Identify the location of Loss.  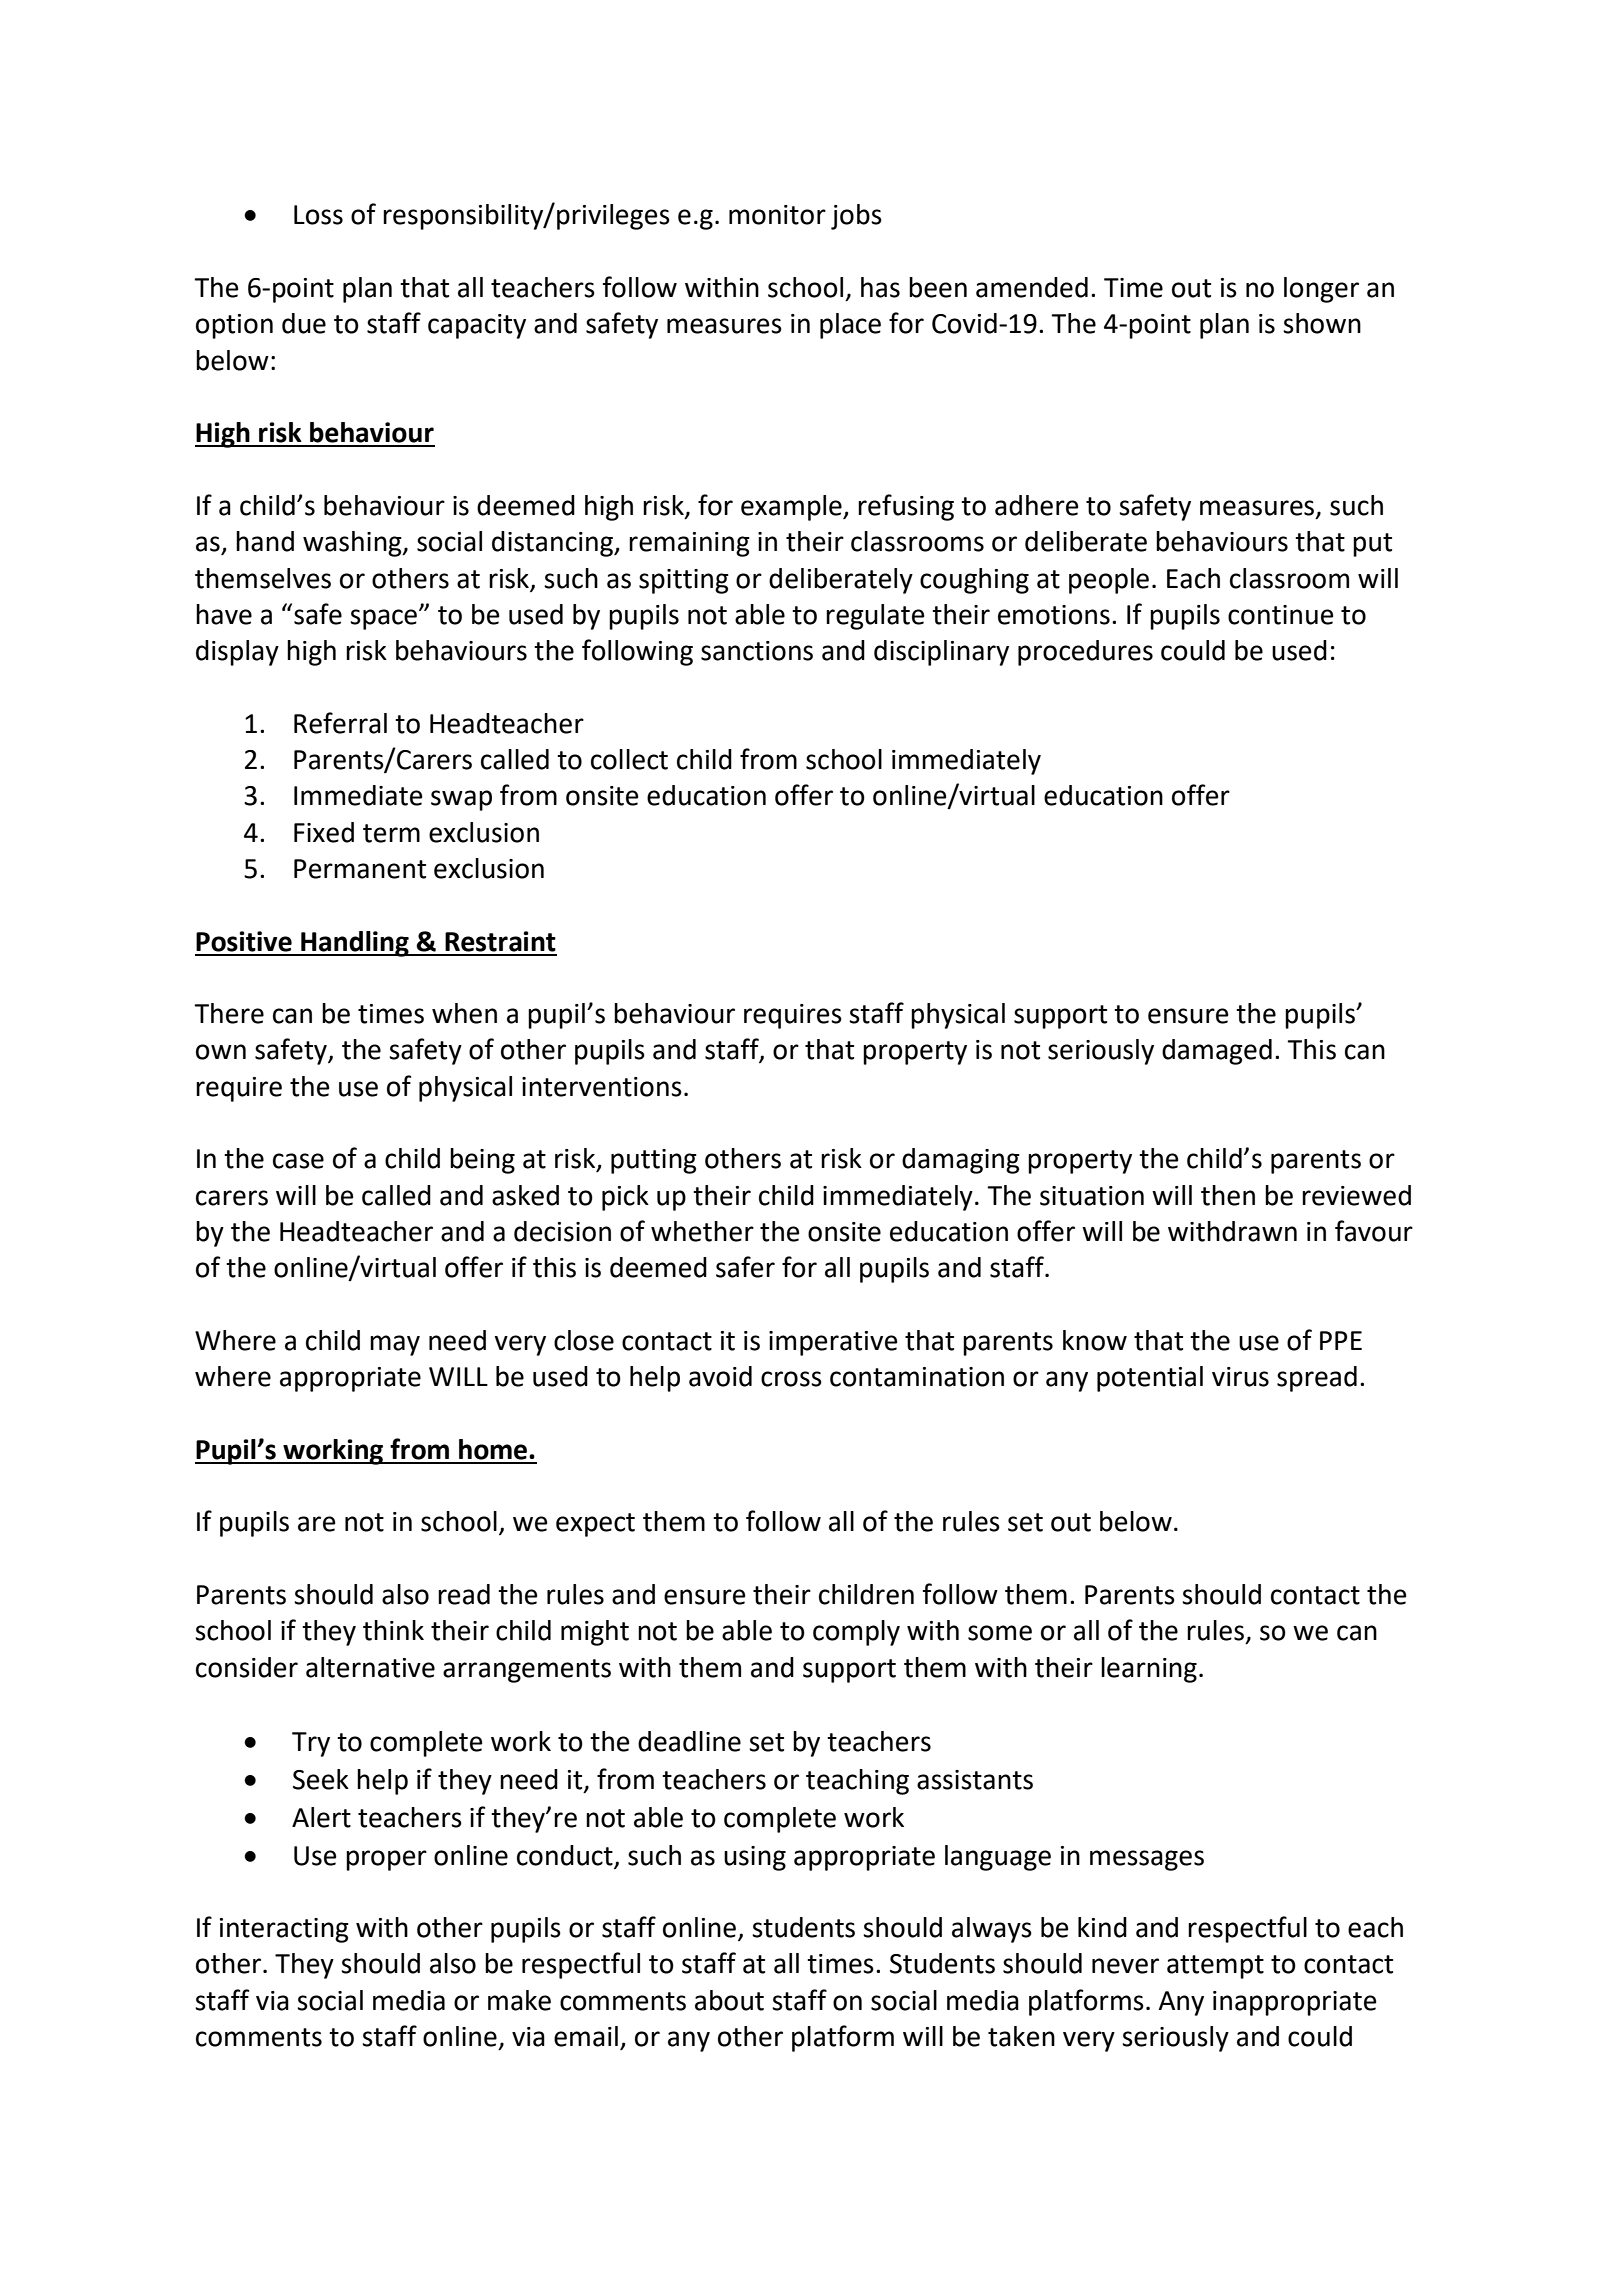
(318, 215).
